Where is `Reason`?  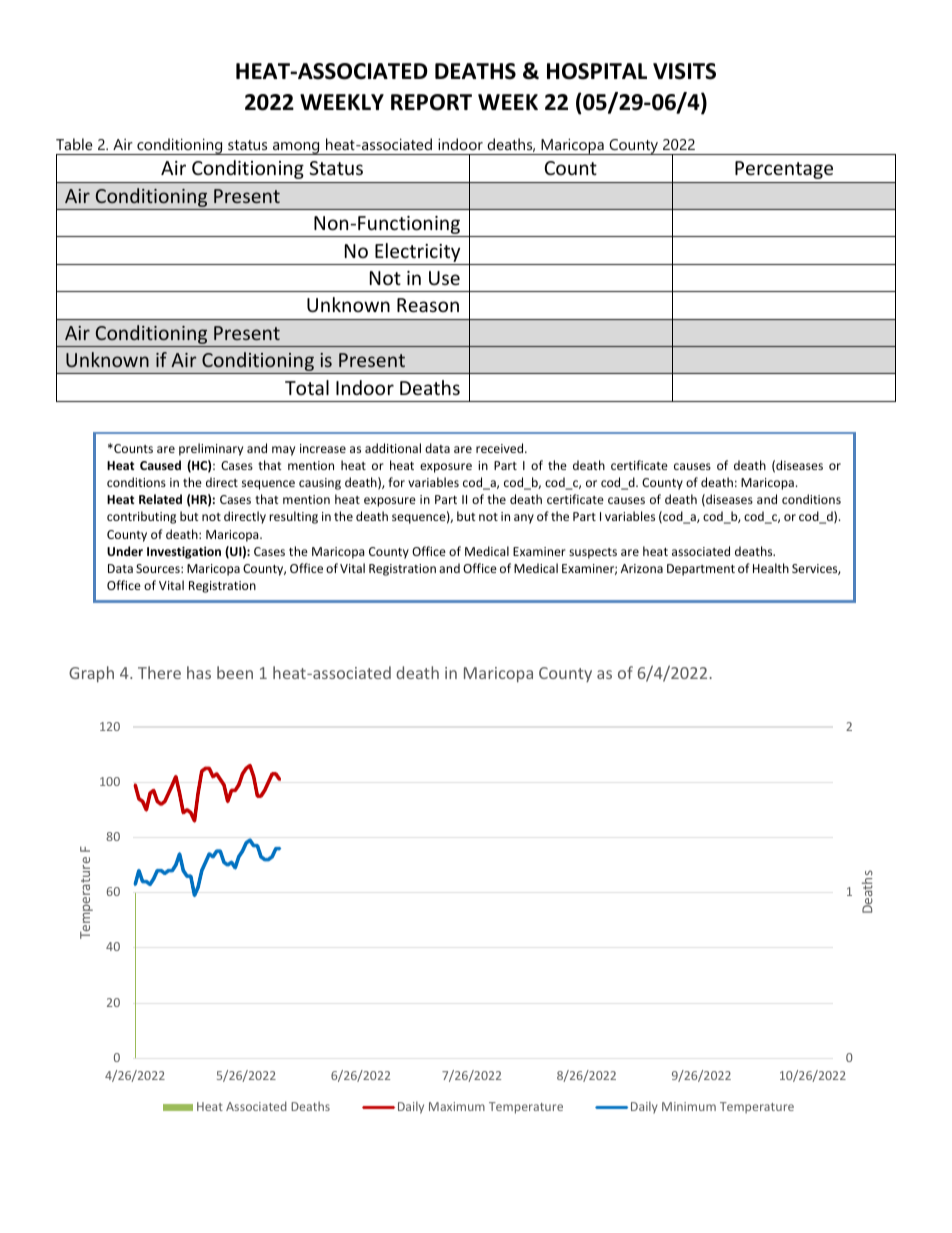 Reason is located at coordinates (428, 305).
